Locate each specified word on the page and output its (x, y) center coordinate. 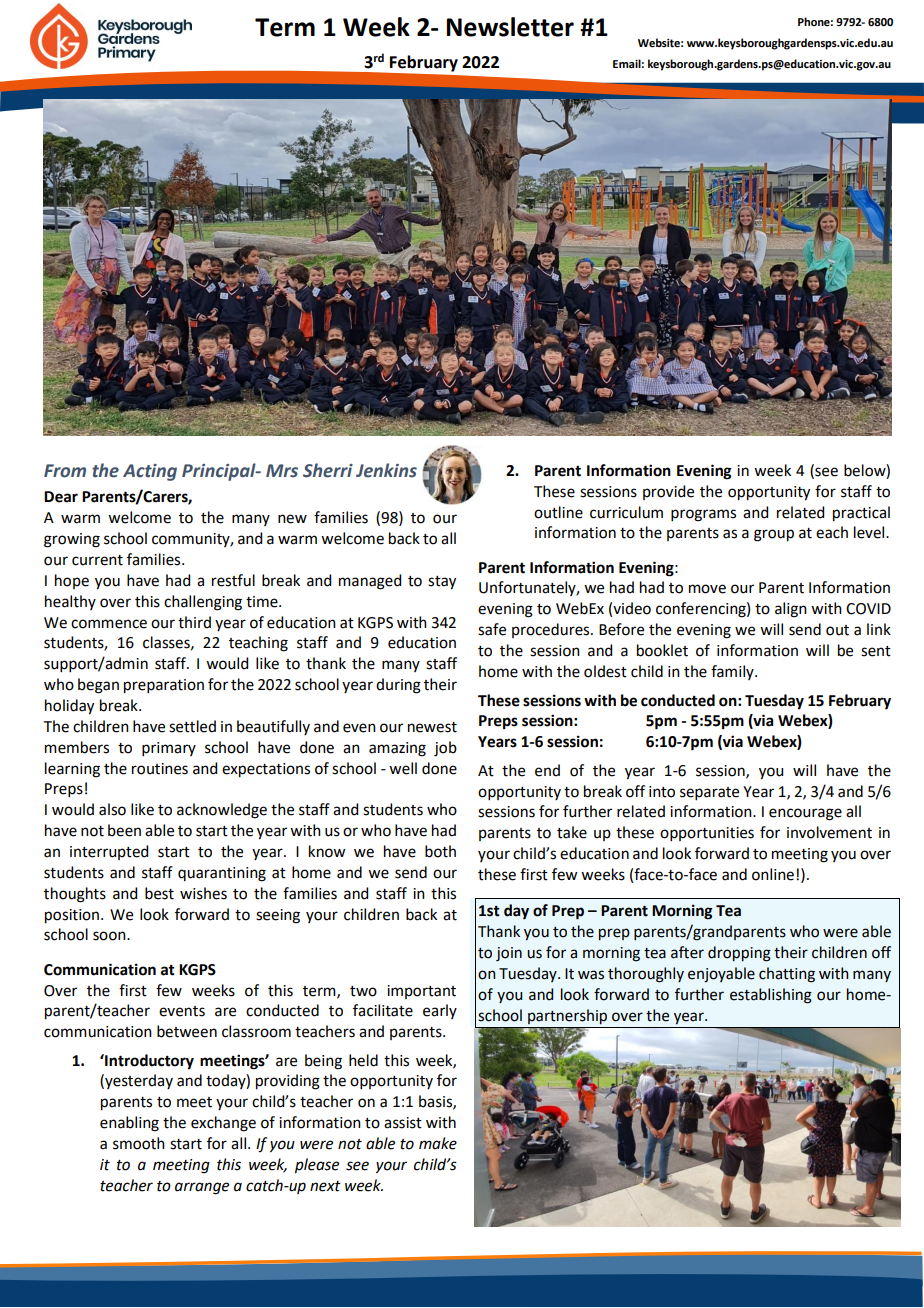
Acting (150, 472)
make (438, 1143)
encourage (805, 814)
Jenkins (386, 470)
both (440, 851)
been (124, 830)
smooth (139, 1143)
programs (703, 515)
